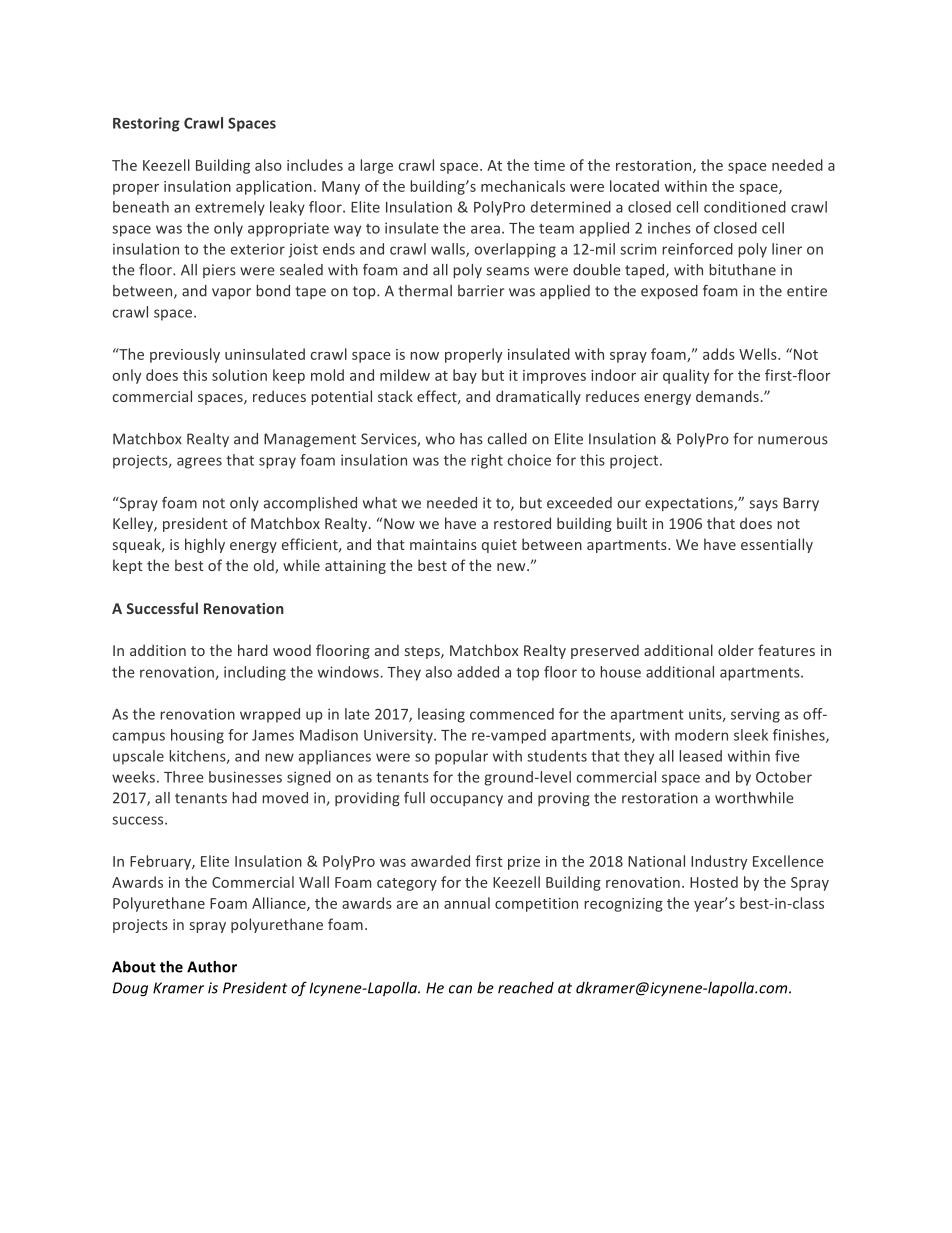 This screenshot has height=1233, width=952. What do you see at coordinates (523, 186) in the screenshot?
I see `mechanicals` at bounding box center [523, 186].
